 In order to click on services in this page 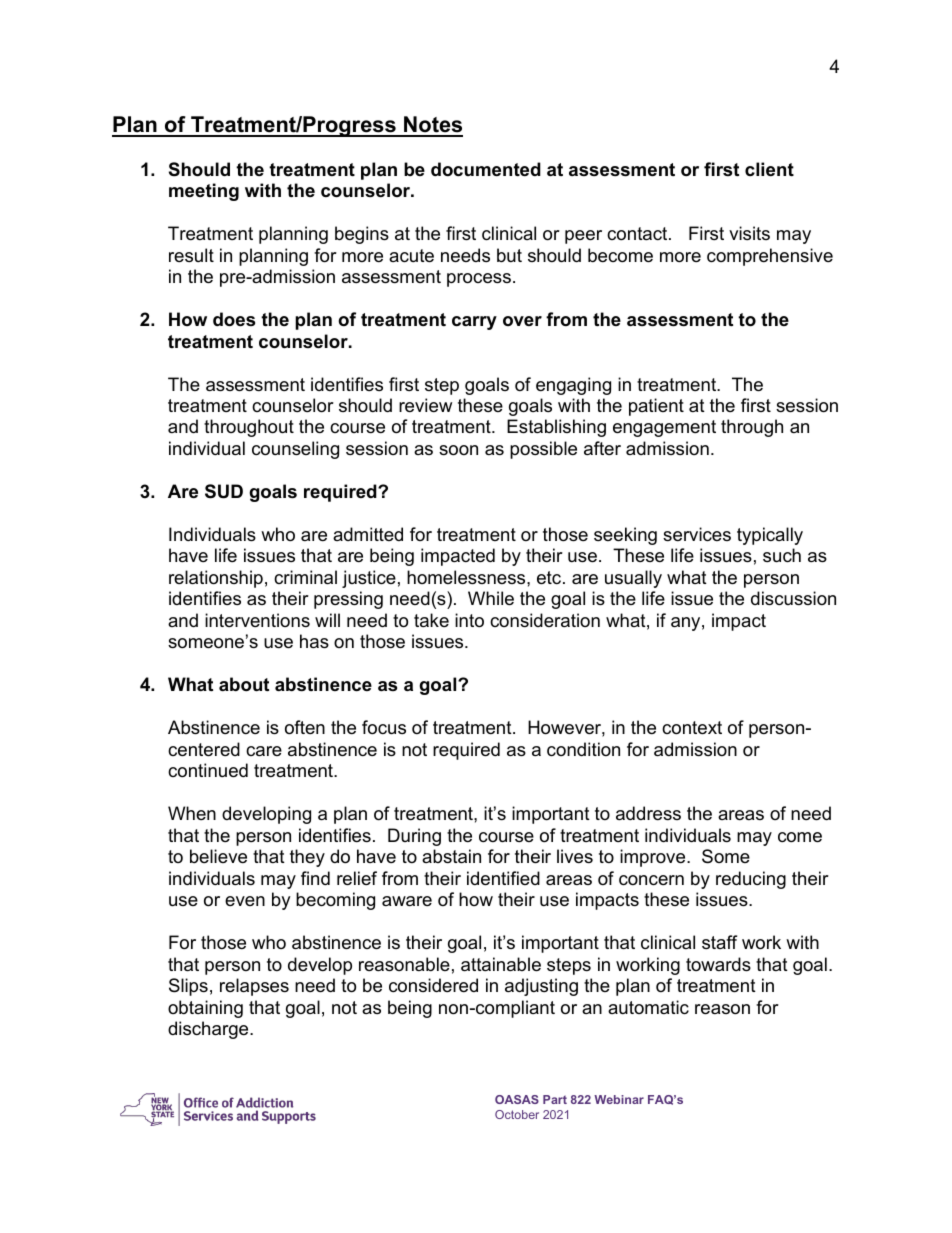, I will do `click(697, 534)`.
